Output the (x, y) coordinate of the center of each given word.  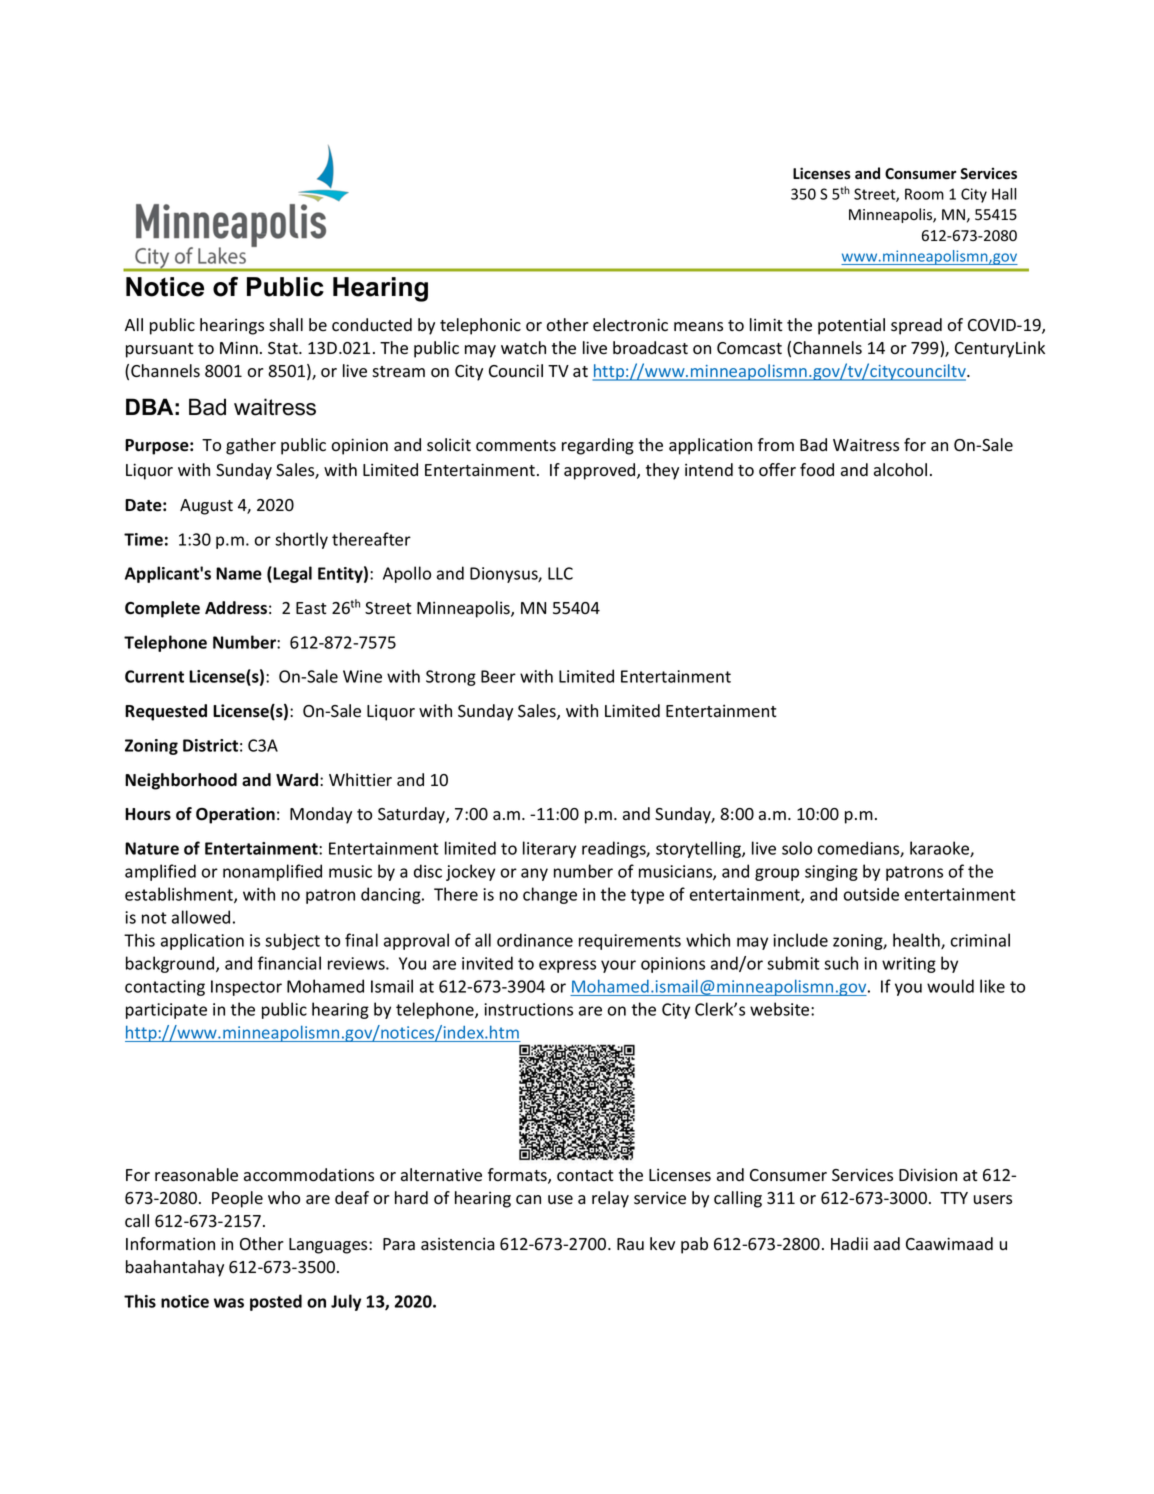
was (229, 1303)
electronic (630, 325)
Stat (284, 348)
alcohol (900, 470)
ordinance (535, 940)
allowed (201, 917)
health (917, 941)
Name (239, 573)
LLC (560, 573)
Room (924, 194)
